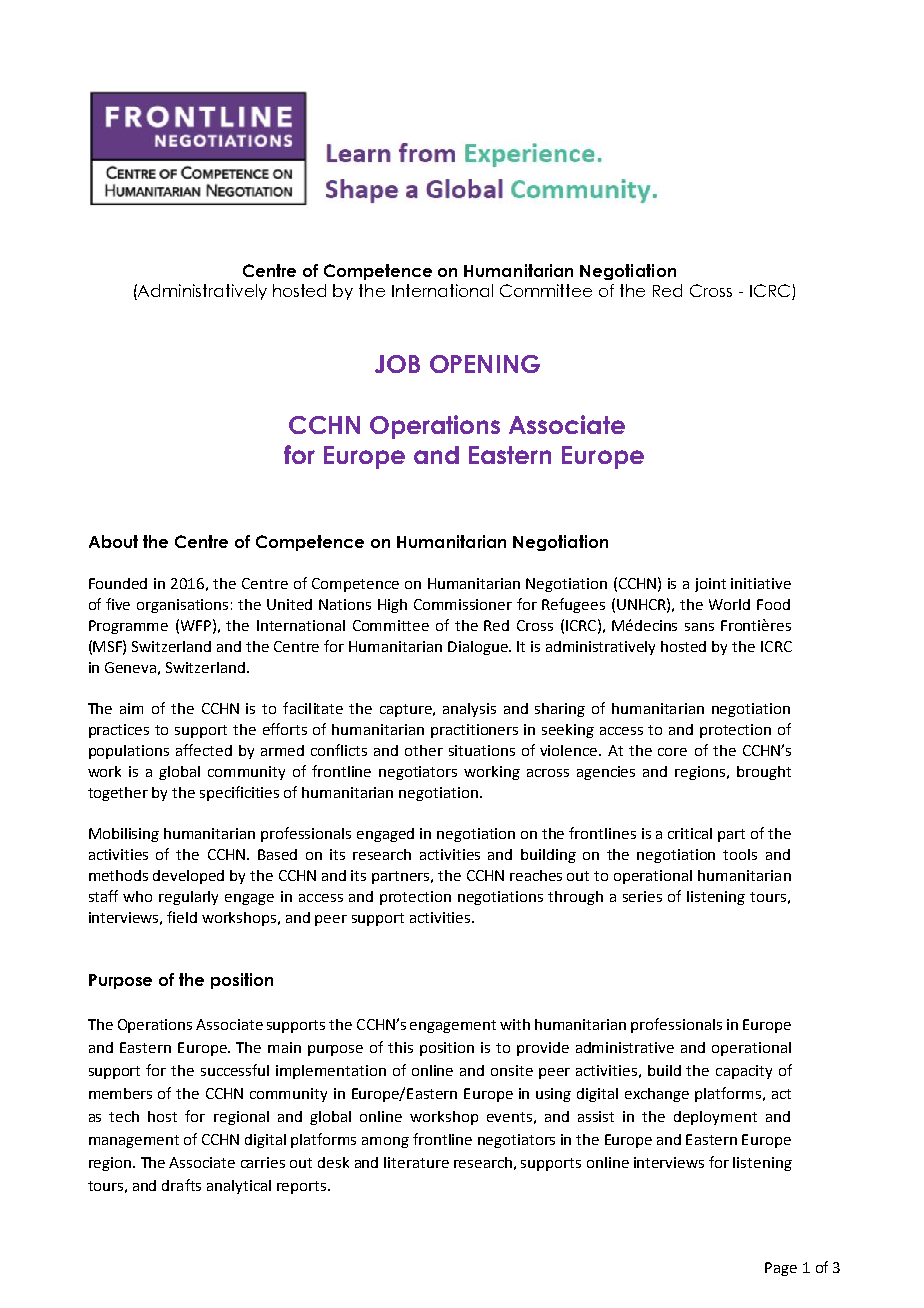 Image resolution: width=924 pixels, height=1308 pixels. Describe the element at coordinates (710, 585) in the screenshot. I see `joint` at that location.
